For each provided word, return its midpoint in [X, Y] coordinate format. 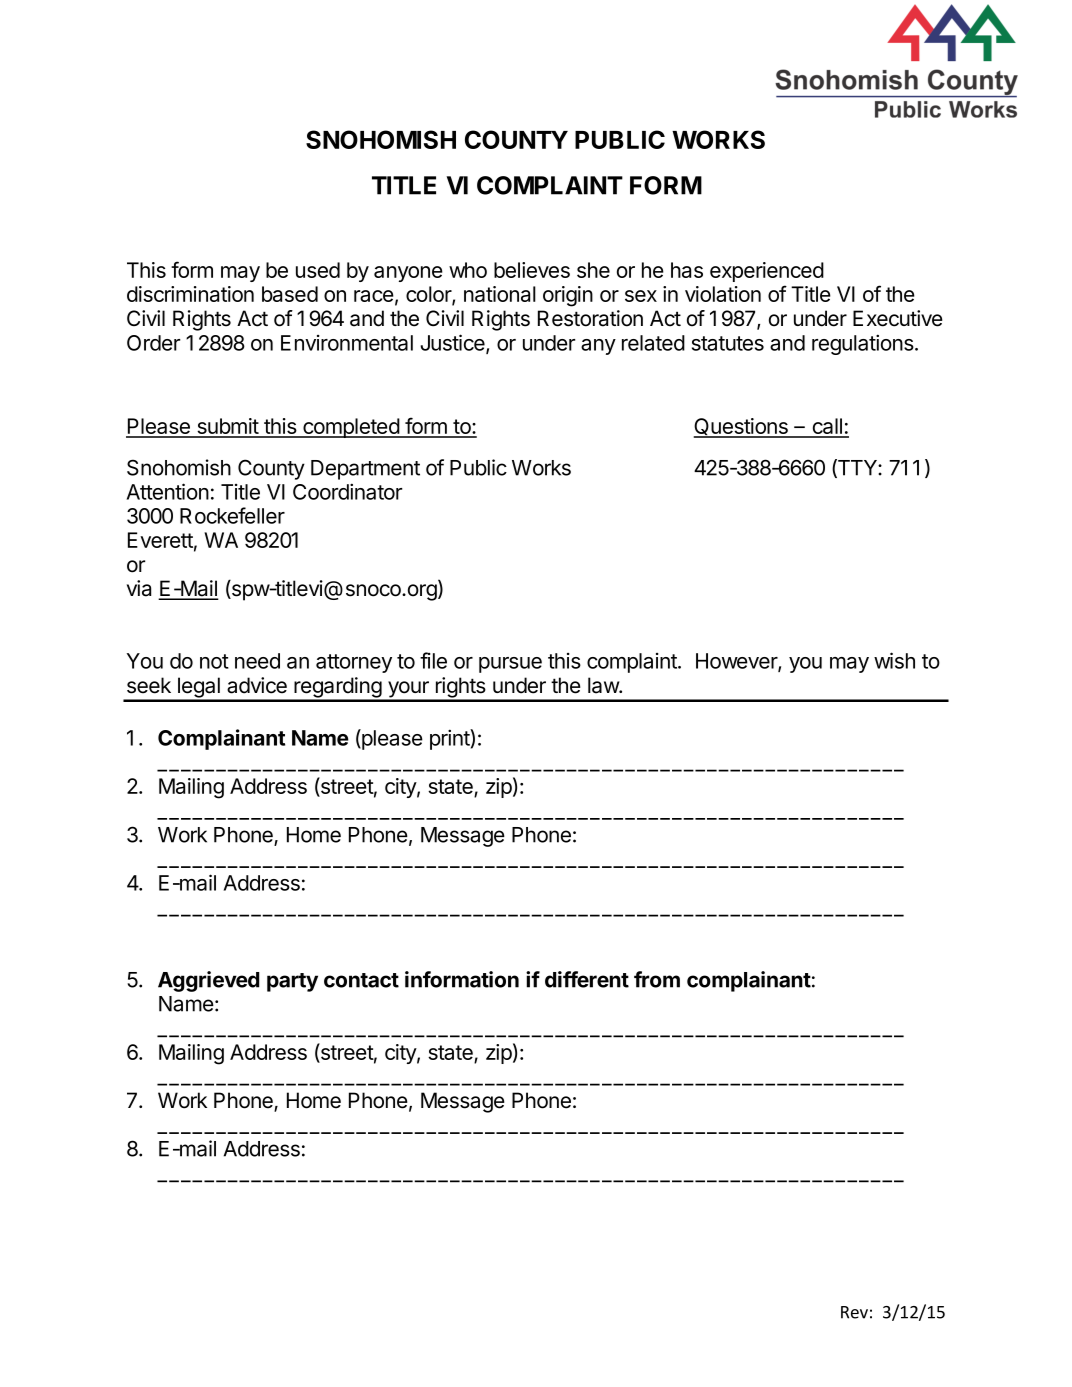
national [500, 294]
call [827, 427]
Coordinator [348, 491]
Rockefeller [232, 515]
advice [257, 685]
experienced [767, 272]
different [587, 979]
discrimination [190, 294]
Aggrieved [208, 981]
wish [894, 660]
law [604, 685]
